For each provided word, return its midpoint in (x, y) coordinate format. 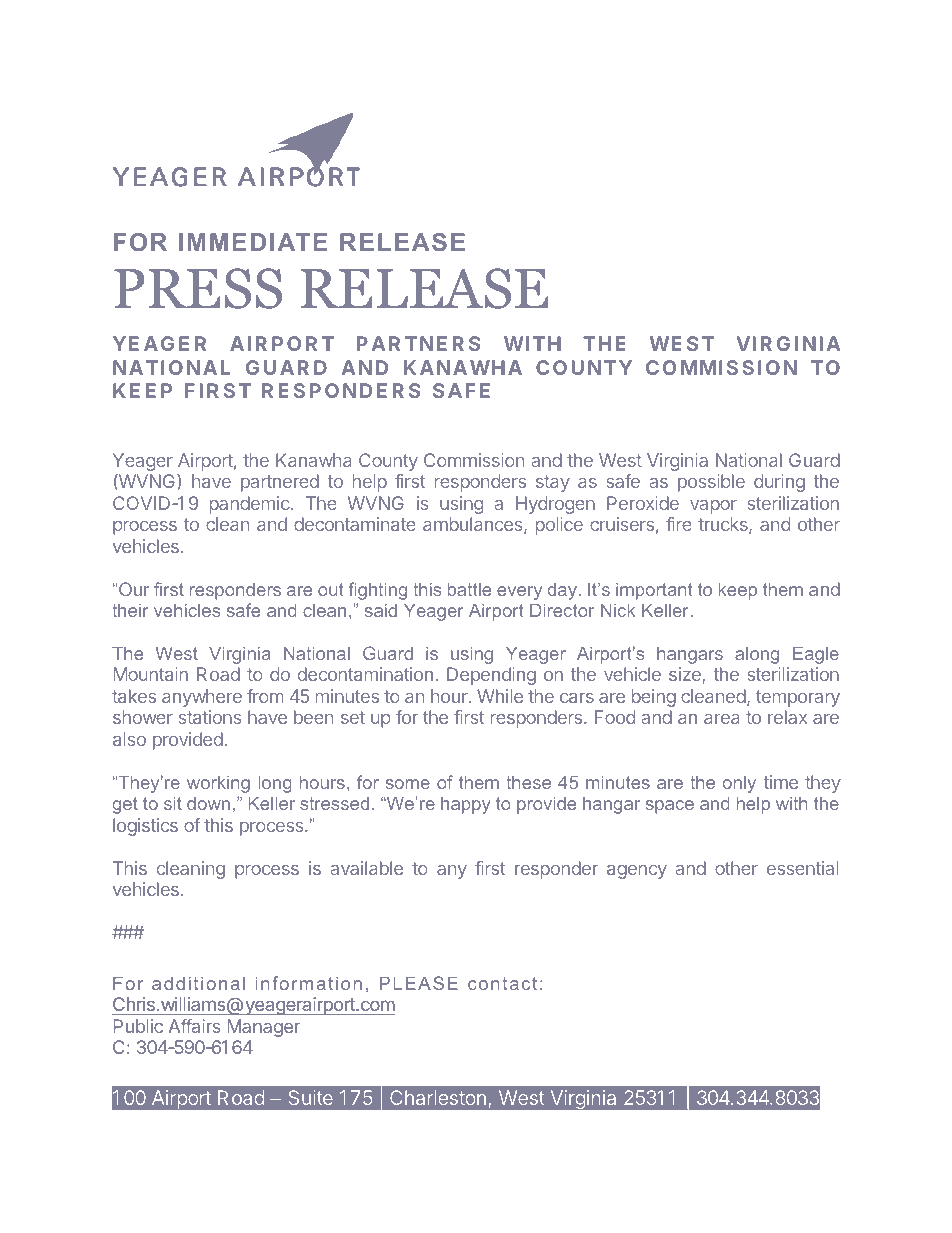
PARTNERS (418, 343)
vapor (713, 507)
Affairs (194, 1026)
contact (502, 983)
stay (553, 483)
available (367, 868)
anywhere (202, 698)
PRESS (198, 288)
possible (711, 483)
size (686, 675)
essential (802, 868)
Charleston (438, 1097)
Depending (491, 676)
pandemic (251, 505)
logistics (145, 827)
